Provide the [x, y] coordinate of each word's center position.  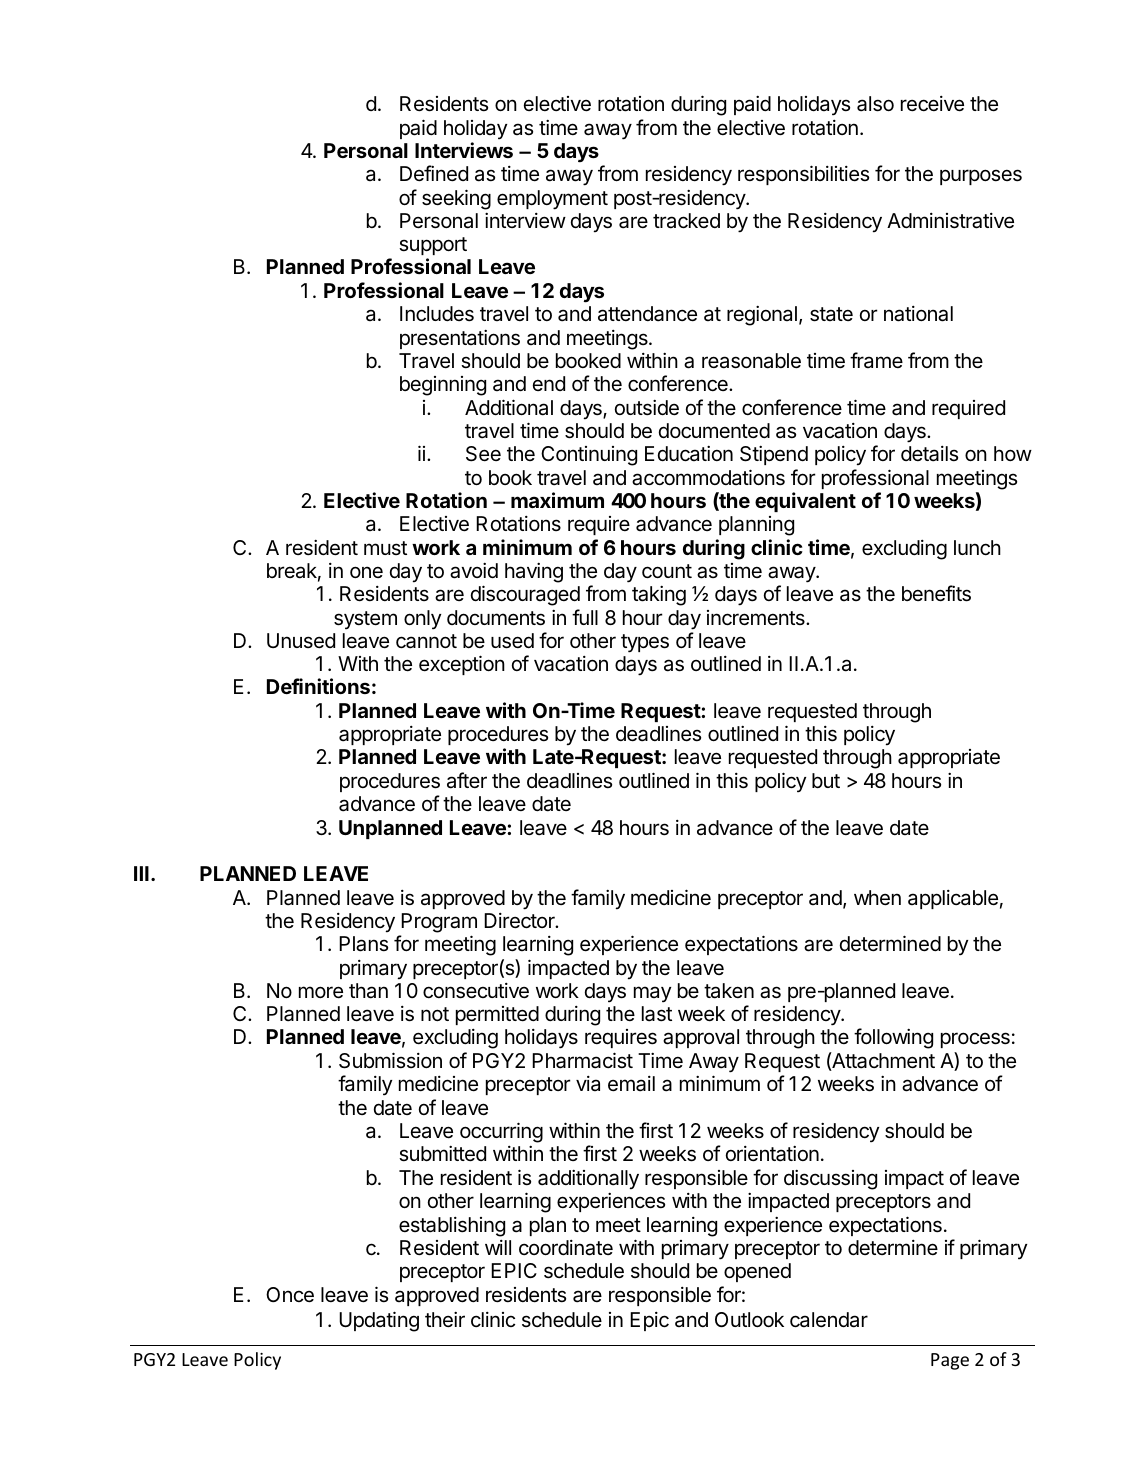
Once [290, 1295]
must [385, 548]
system [365, 620]
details [929, 454]
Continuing [589, 456]
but [826, 780]
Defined [434, 173]
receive [932, 104]
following [893, 1038]
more [321, 992]
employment [552, 200]
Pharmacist [582, 1060]
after [467, 780]
